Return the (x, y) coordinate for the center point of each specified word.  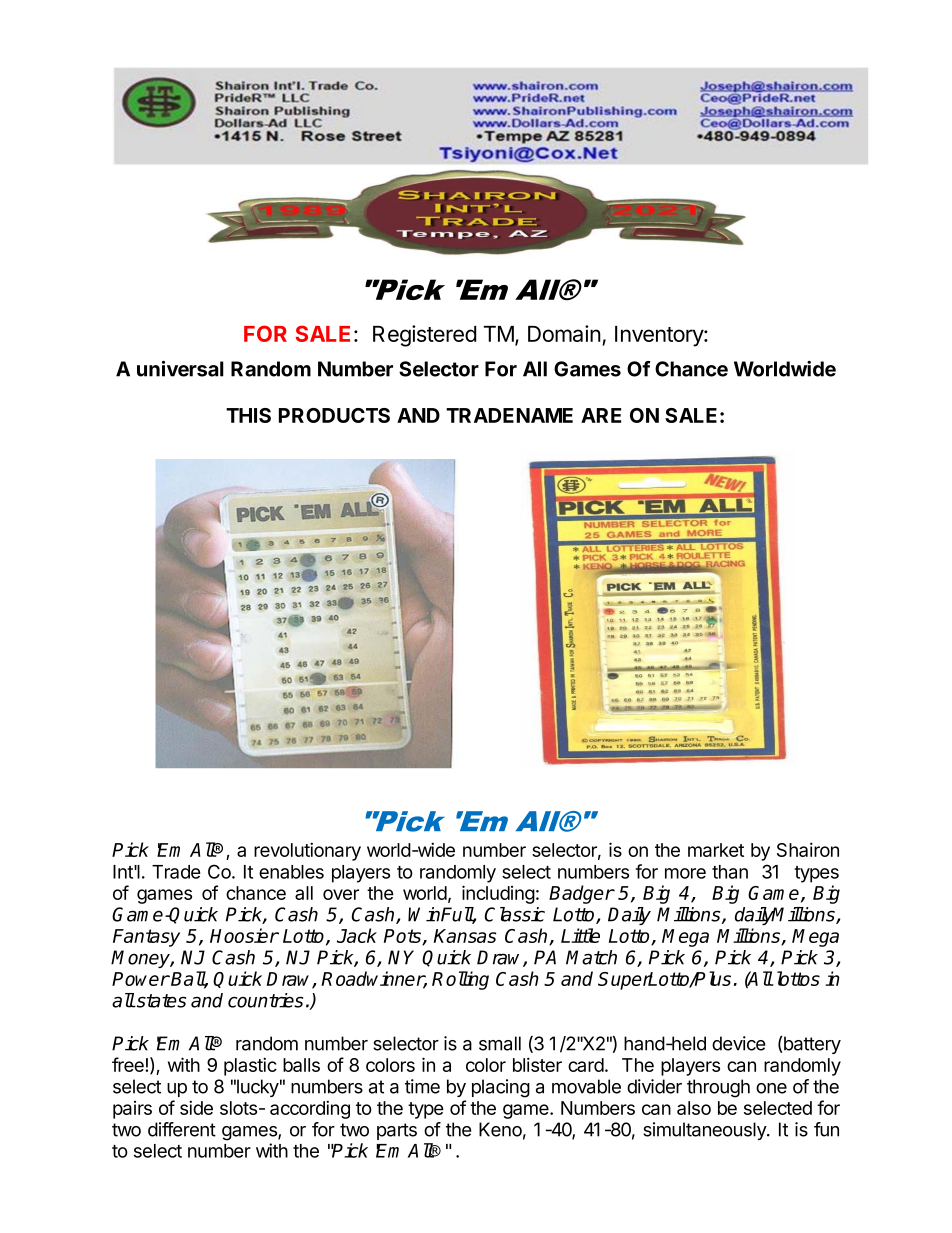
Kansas (465, 936)
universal (180, 369)
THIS (248, 415)
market (716, 850)
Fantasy (146, 938)
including (498, 894)
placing (501, 1088)
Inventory (660, 336)
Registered (424, 336)
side (196, 1107)
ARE (601, 415)
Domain (564, 333)
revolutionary (307, 851)
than (730, 872)
